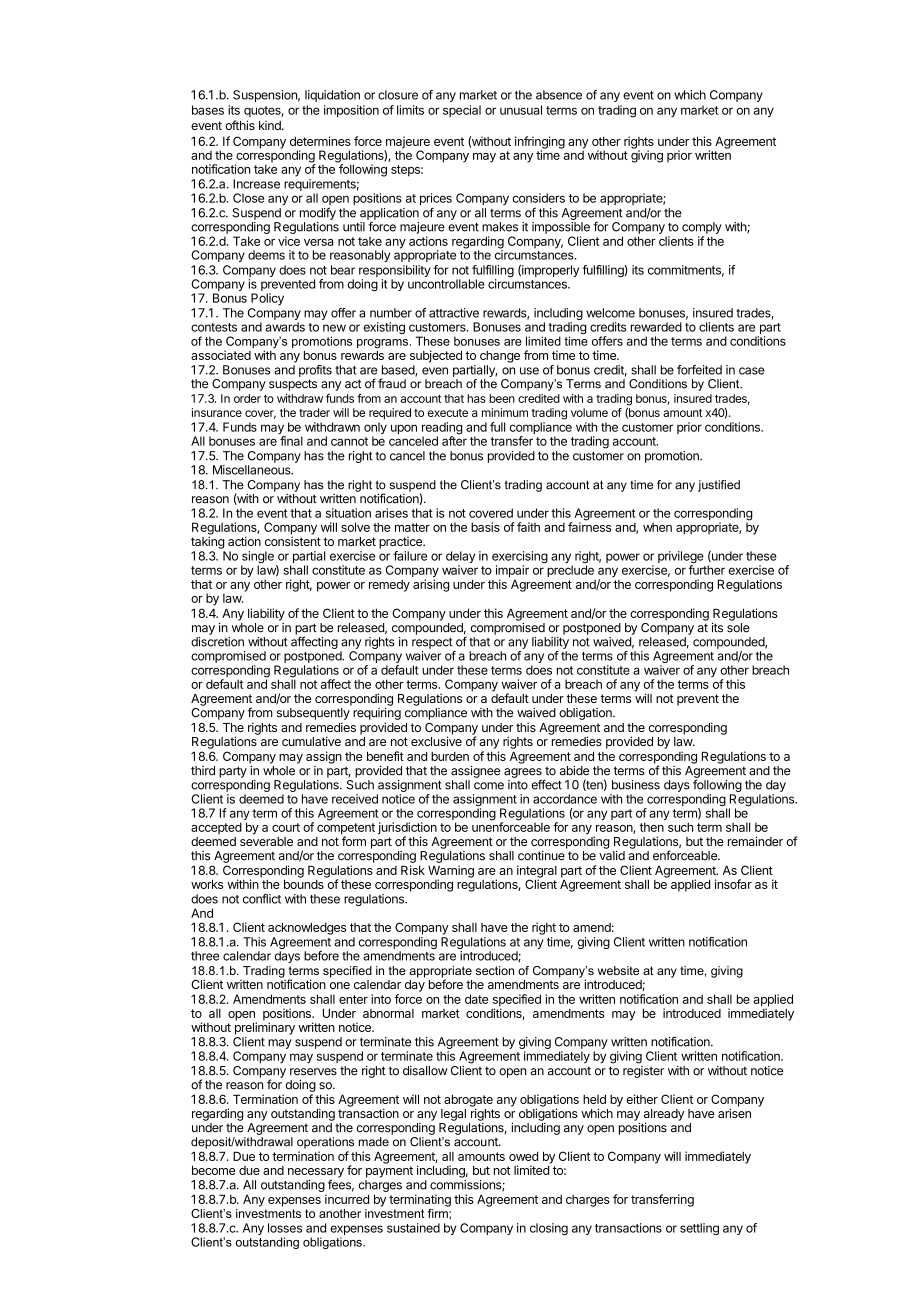 Image resolution: width=924 pixels, height=1308 pixels. I want to click on comply, so click(702, 228).
